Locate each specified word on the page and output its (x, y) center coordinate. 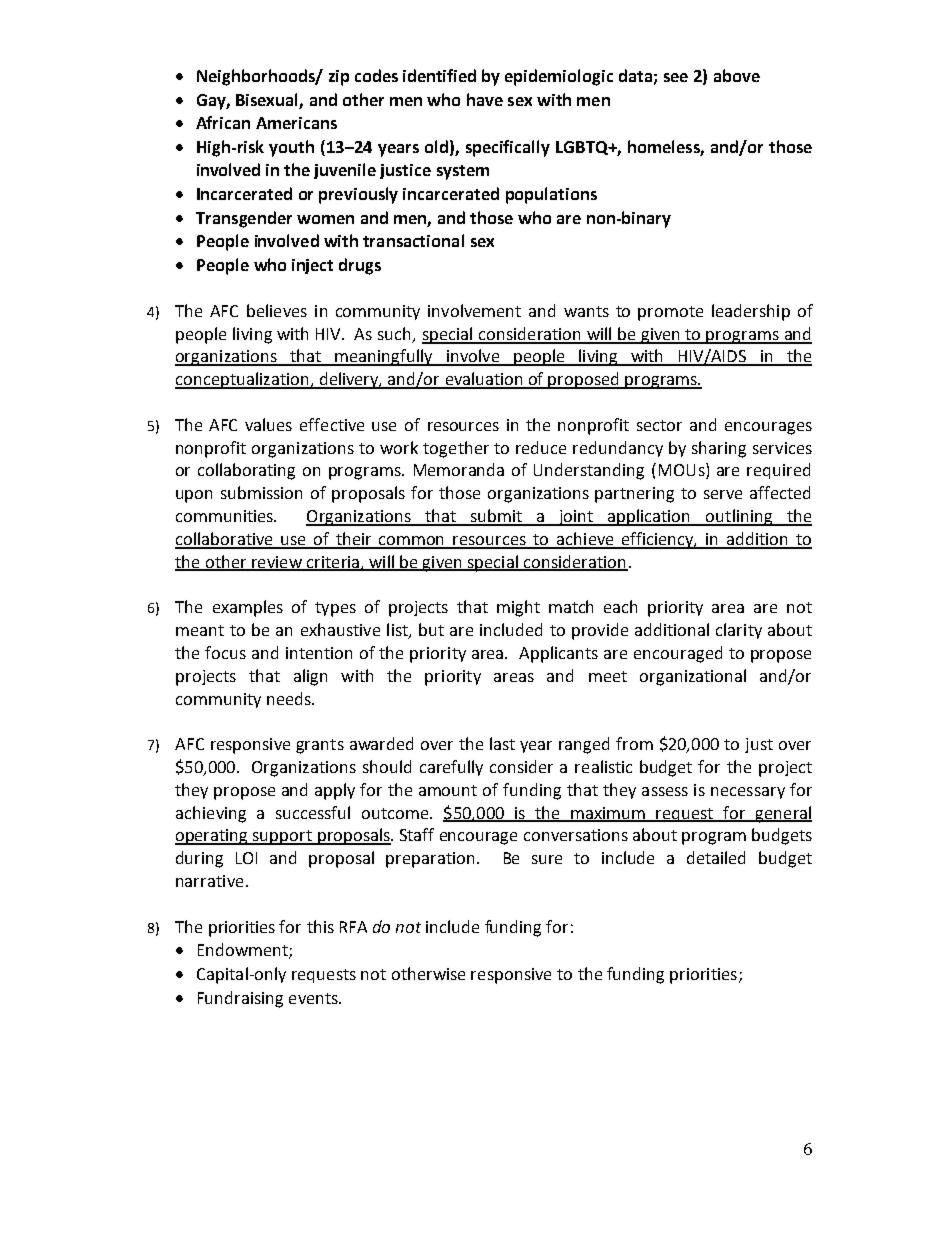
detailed (716, 857)
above (737, 75)
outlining (739, 517)
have (485, 99)
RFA (353, 927)
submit (496, 517)
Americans (296, 123)
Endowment (244, 951)
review (277, 563)
